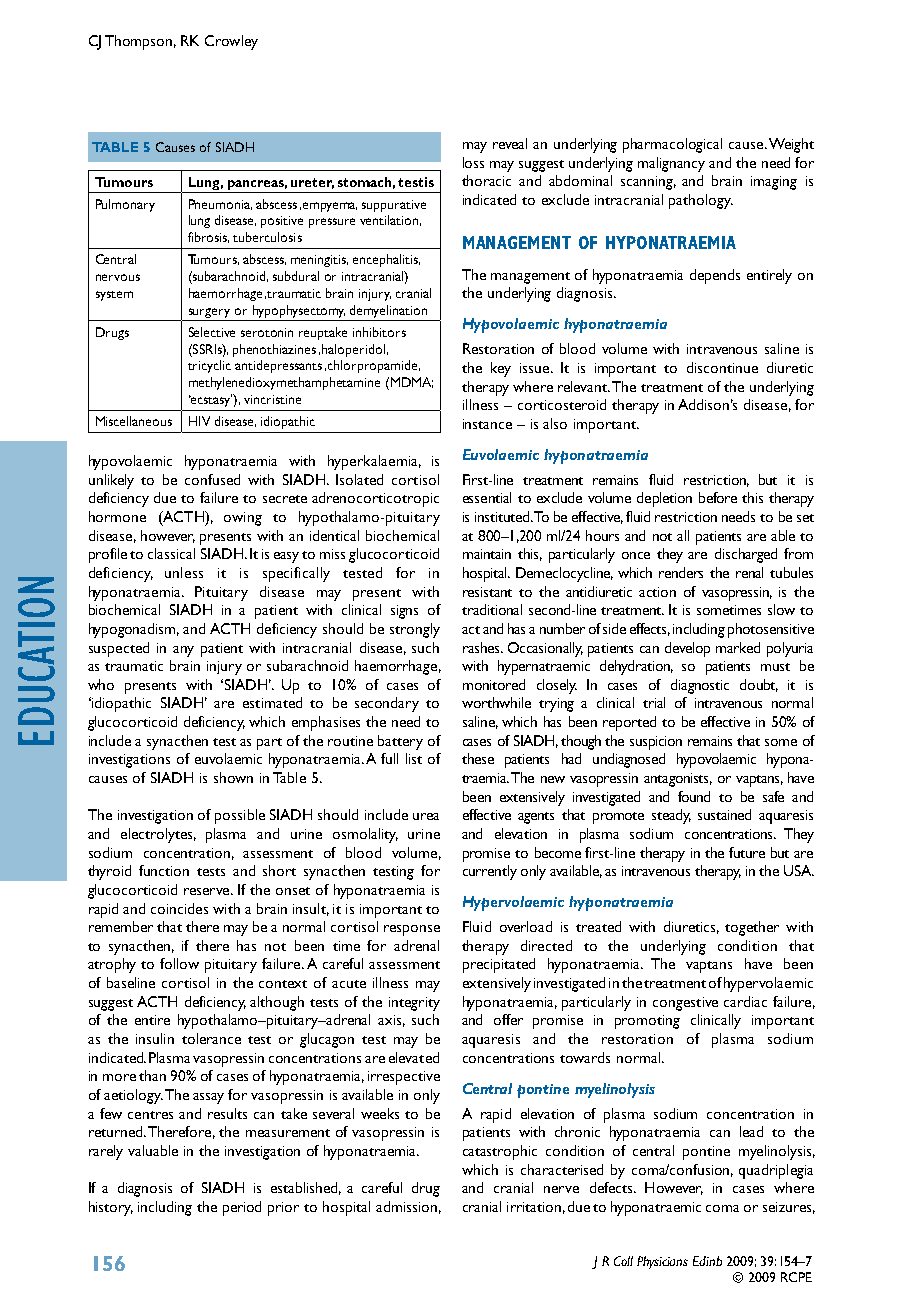 Image resolution: width=924 pixels, height=1308 pixels. What do you see at coordinates (510, 143) in the screenshot?
I see `reveal` at bounding box center [510, 143].
